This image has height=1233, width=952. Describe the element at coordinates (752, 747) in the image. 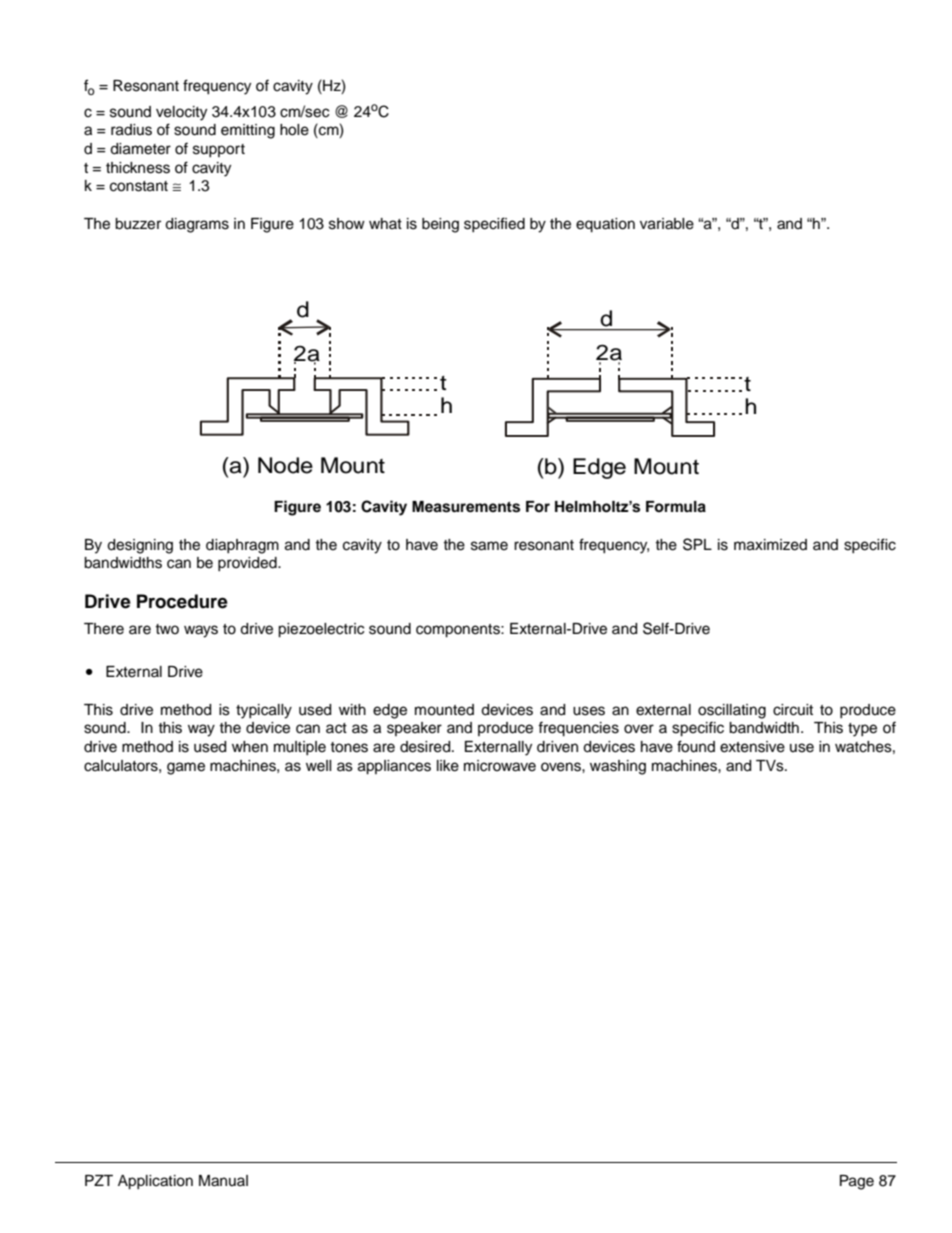

I see `extensive` at that location.
